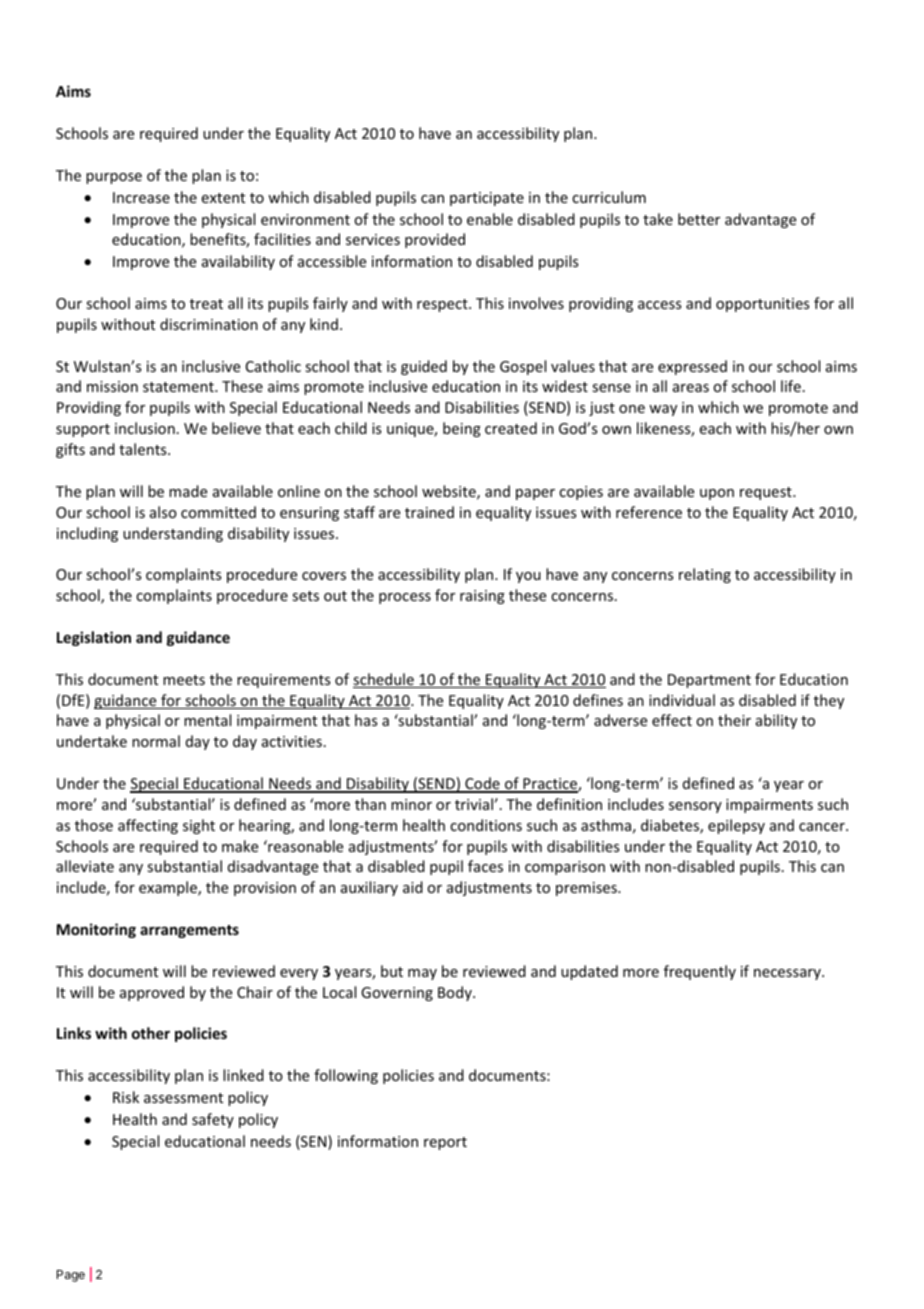  Describe the element at coordinates (151, 1033) in the screenshot. I see `other` at that location.
